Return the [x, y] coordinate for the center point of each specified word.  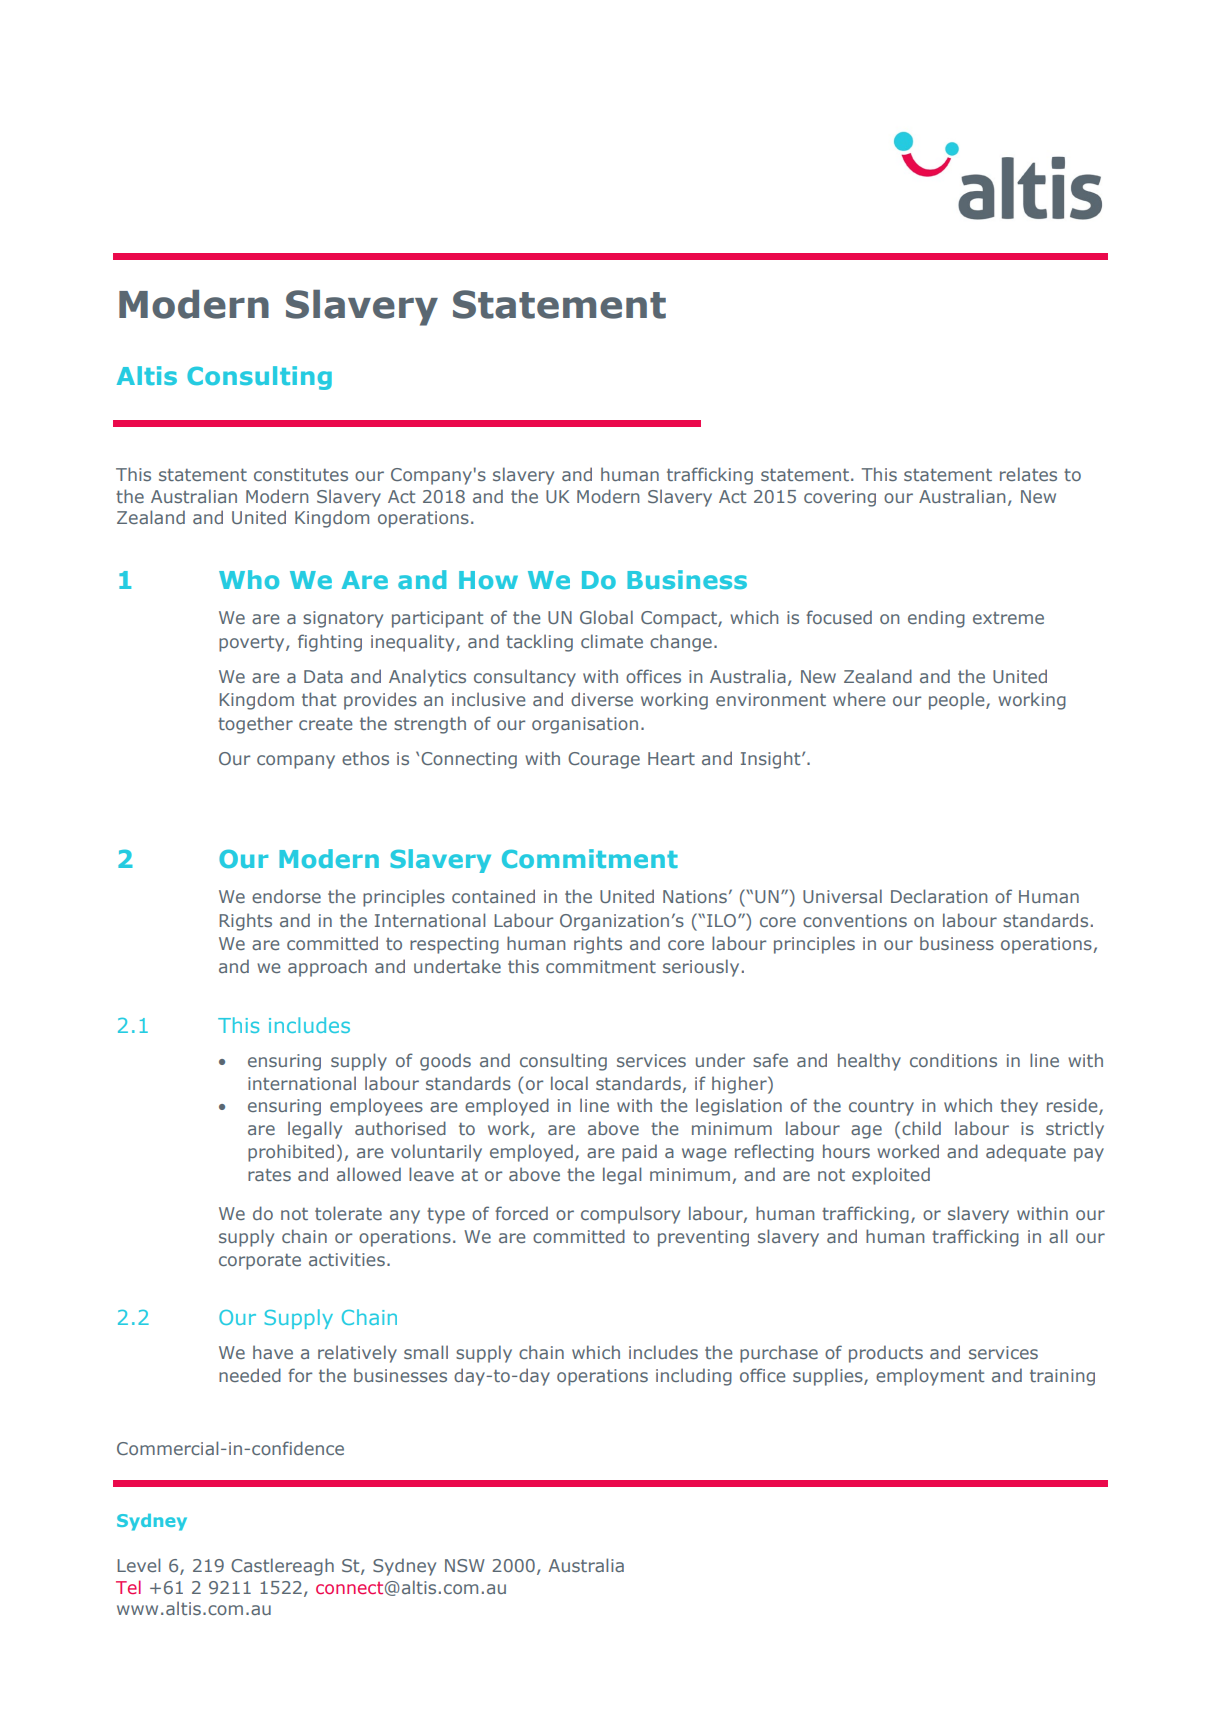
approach [327, 968]
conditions [953, 1060]
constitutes [301, 474]
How [488, 580]
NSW [465, 1565]
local [569, 1083]
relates [1028, 474]
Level [138, 1565]
